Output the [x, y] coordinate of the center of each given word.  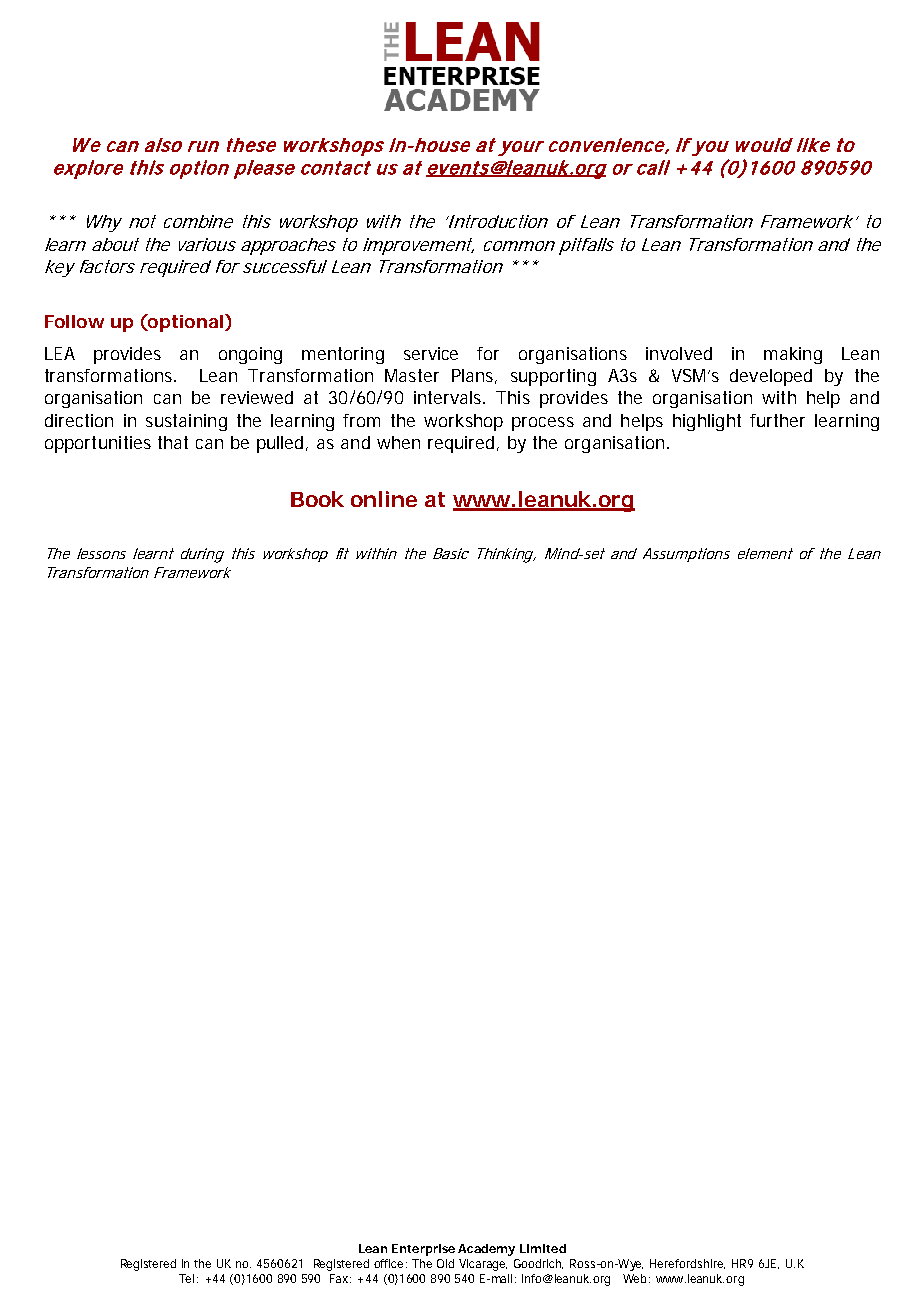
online [384, 499]
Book [317, 499]
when [398, 442]
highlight [707, 422]
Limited [543, 1248]
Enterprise [423, 1250]
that [173, 442]
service [431, 353]
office [388, 1263]
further [777, 420]
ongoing [250, 355]
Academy [486, 1250]
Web [636, 1278]
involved [679, 353]
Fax [340, 1278]
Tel [186, 1278]
